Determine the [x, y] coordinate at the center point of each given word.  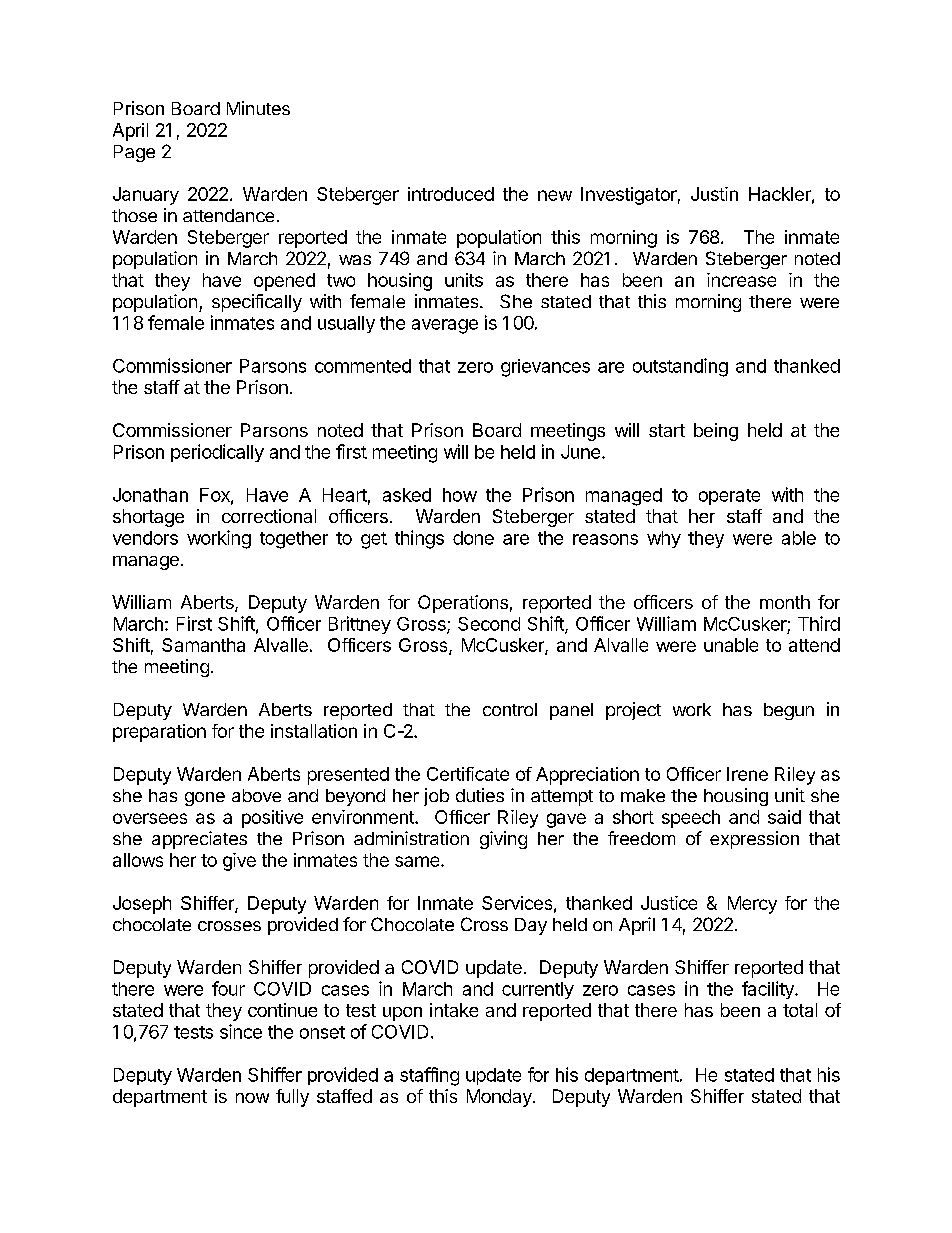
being [716, 432]
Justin [714, 194]
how [460, 495]
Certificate [468, 774]
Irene [747, 774]
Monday [500, 1098]
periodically [217, 453]
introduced [451, 194]
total [800, 1010]
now [252, 1098]
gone [205, 799]
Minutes [258, 108]
